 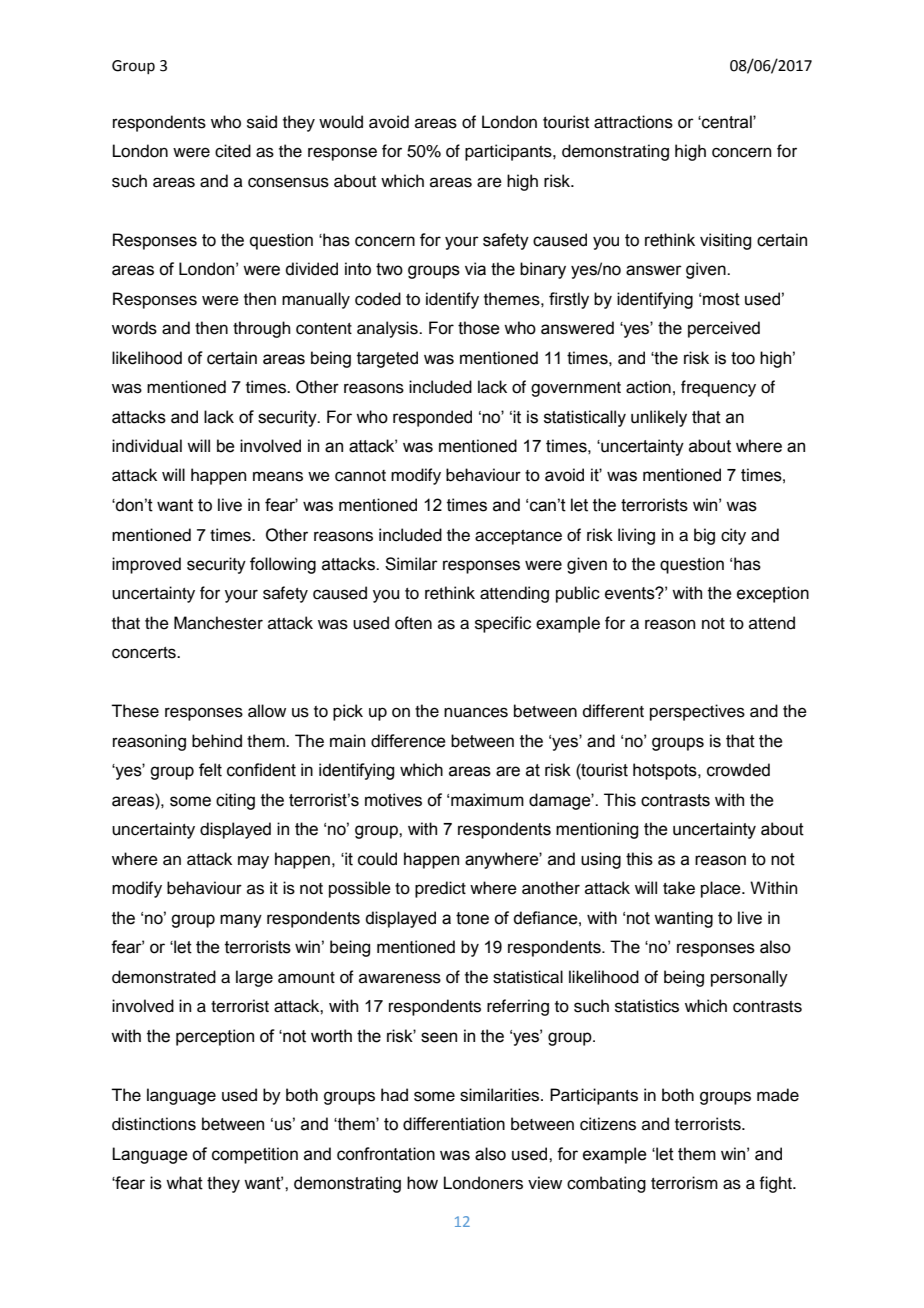 What do you see at coordinates (255, 1155) in the image?
I see `competition` at bounding box center [255, 1155].
